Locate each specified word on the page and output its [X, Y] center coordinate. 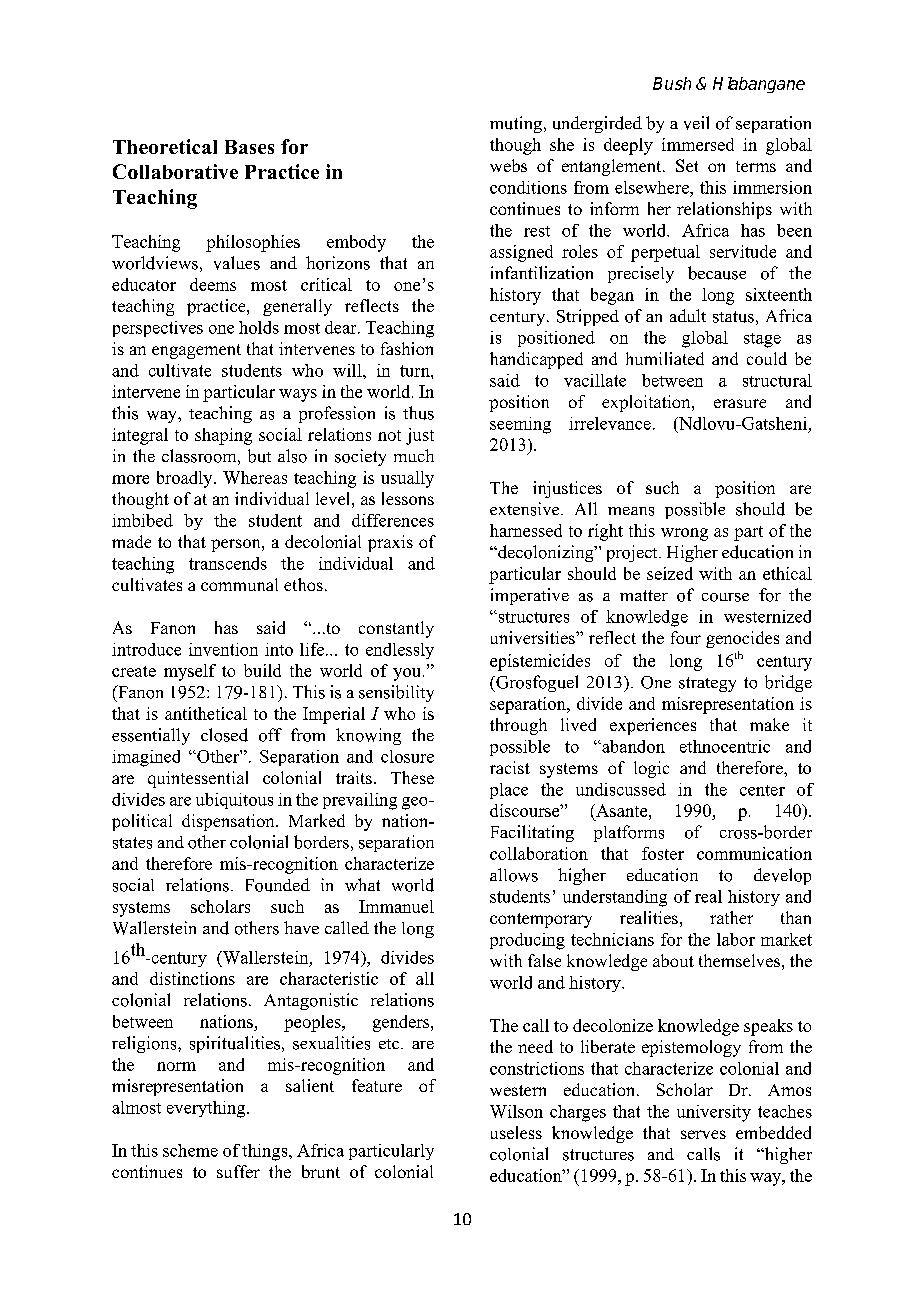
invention [223, 649]
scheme [190, 1150]
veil [696, 123]
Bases [249, 147]
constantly [396, 629]
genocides [742, 639]
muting [517, 124]
